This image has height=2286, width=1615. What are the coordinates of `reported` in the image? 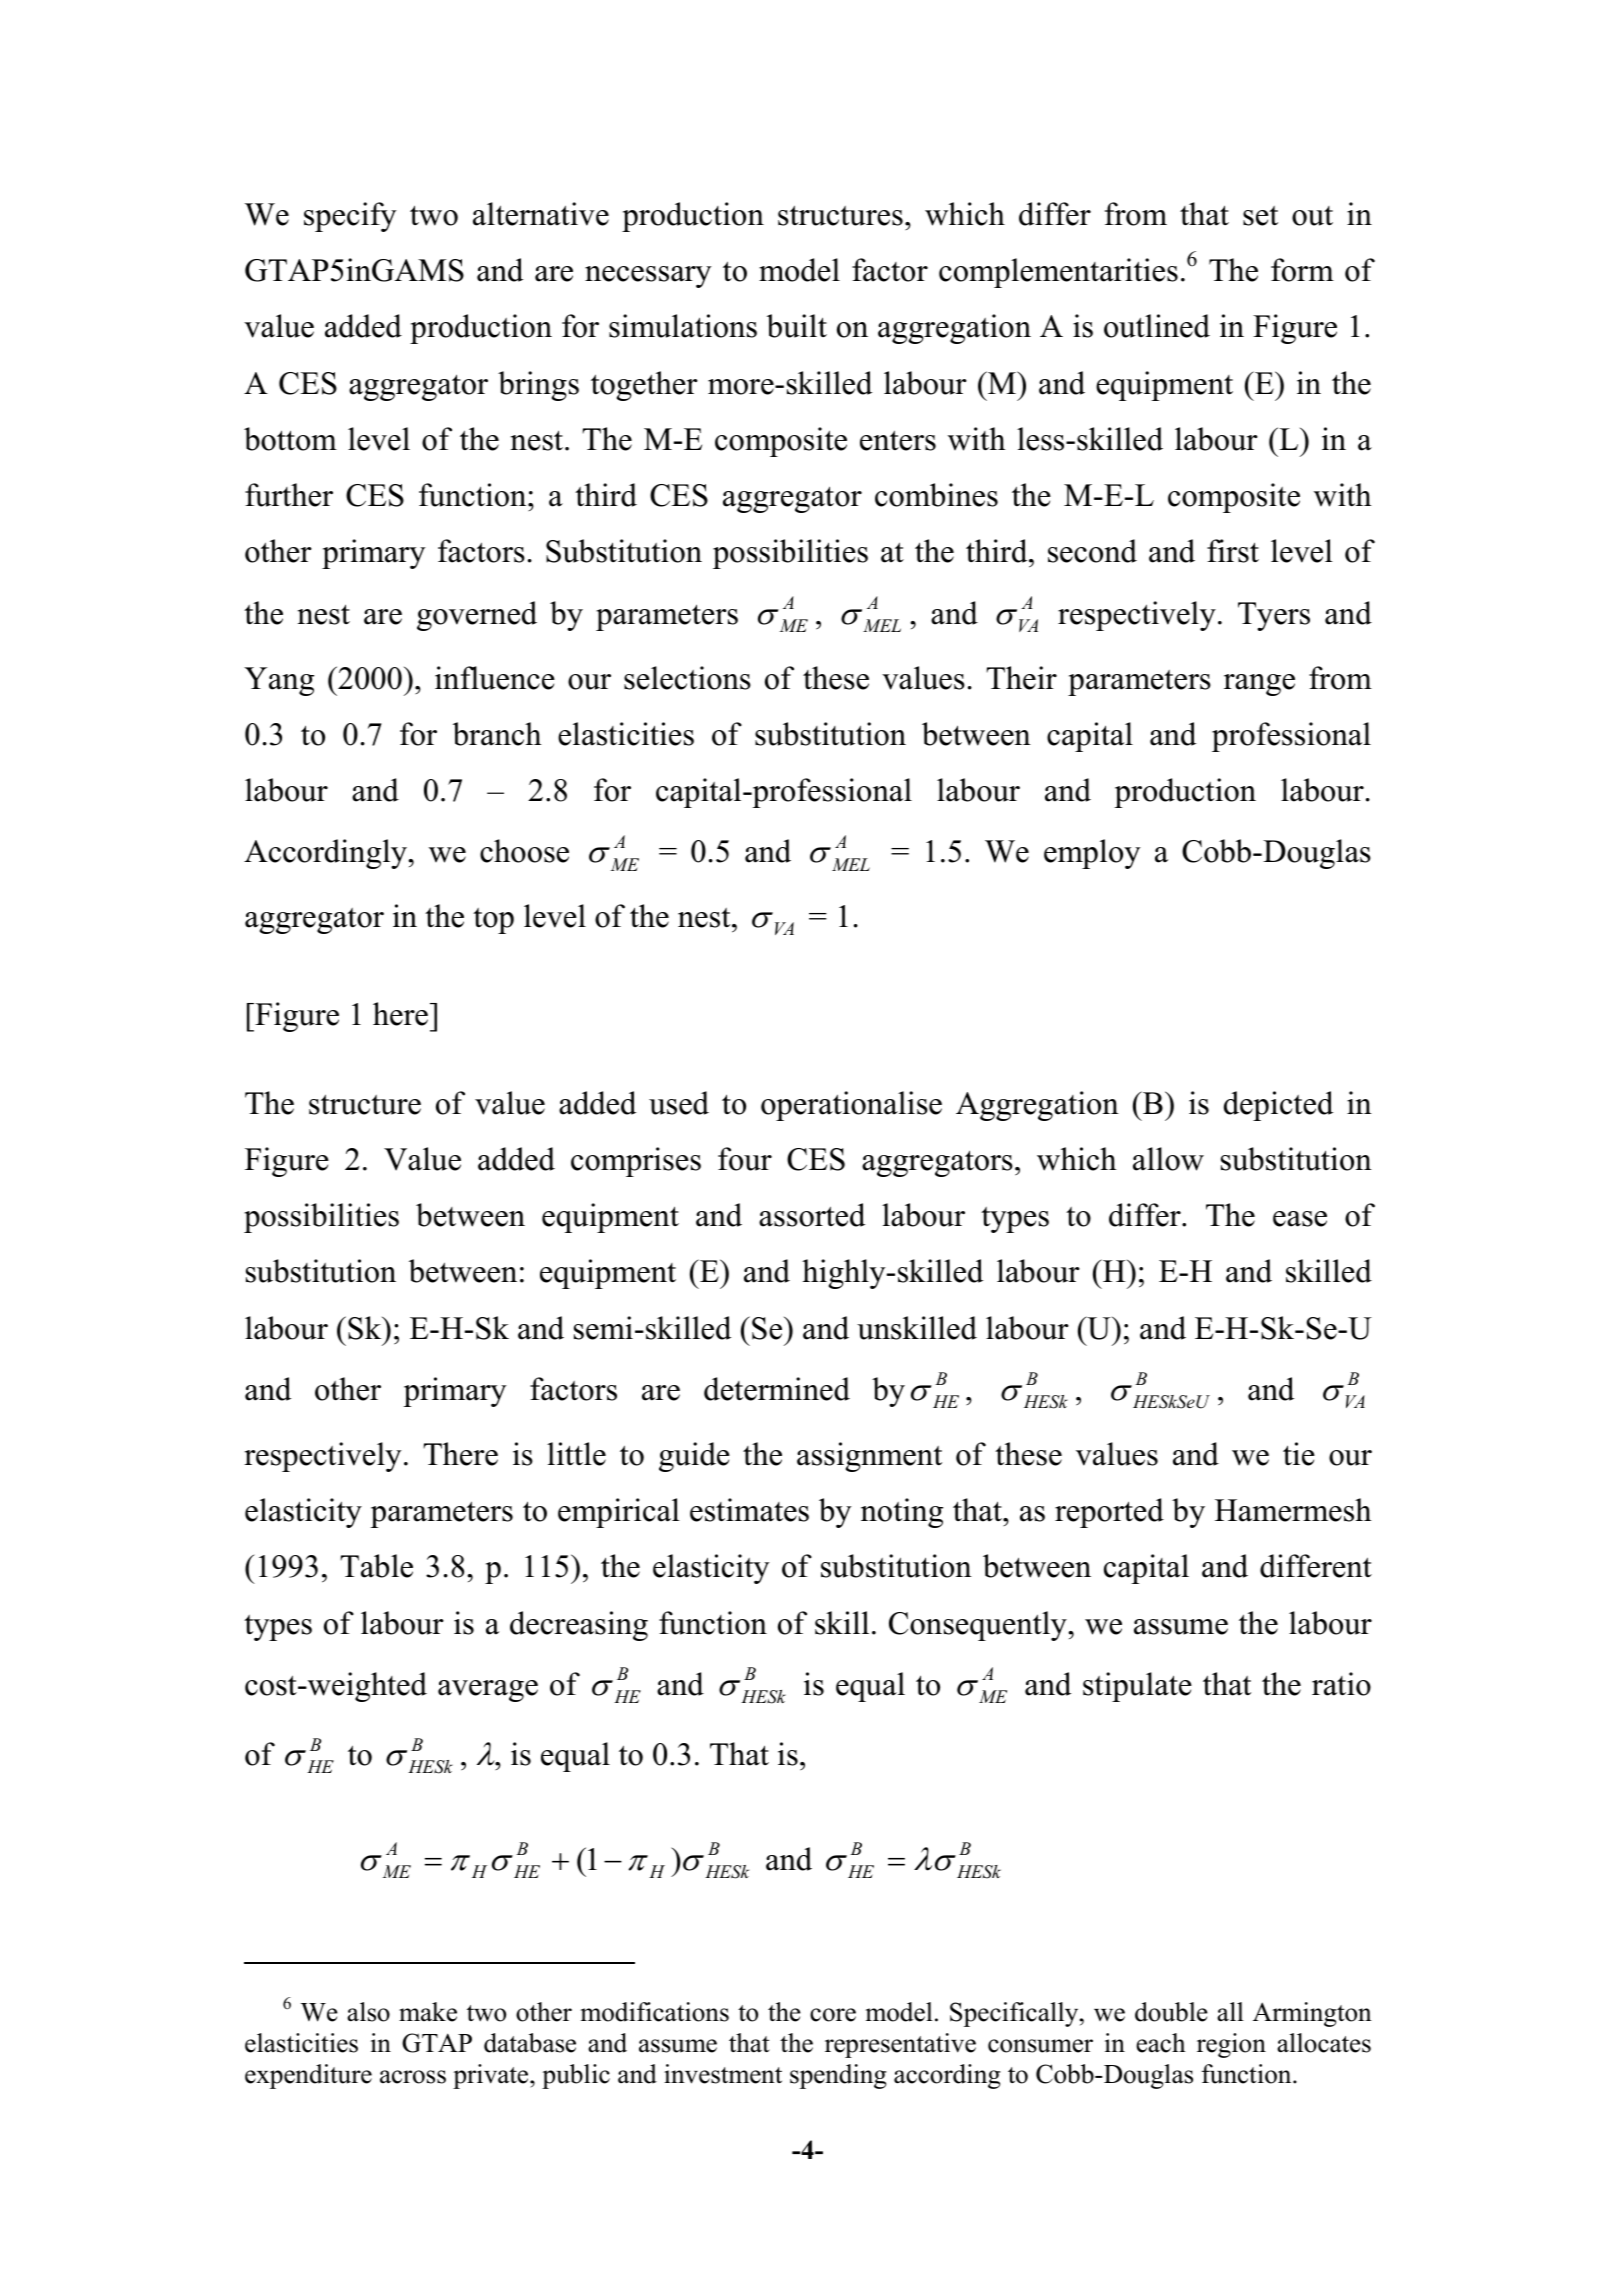 It's located at (1109, 1513).
